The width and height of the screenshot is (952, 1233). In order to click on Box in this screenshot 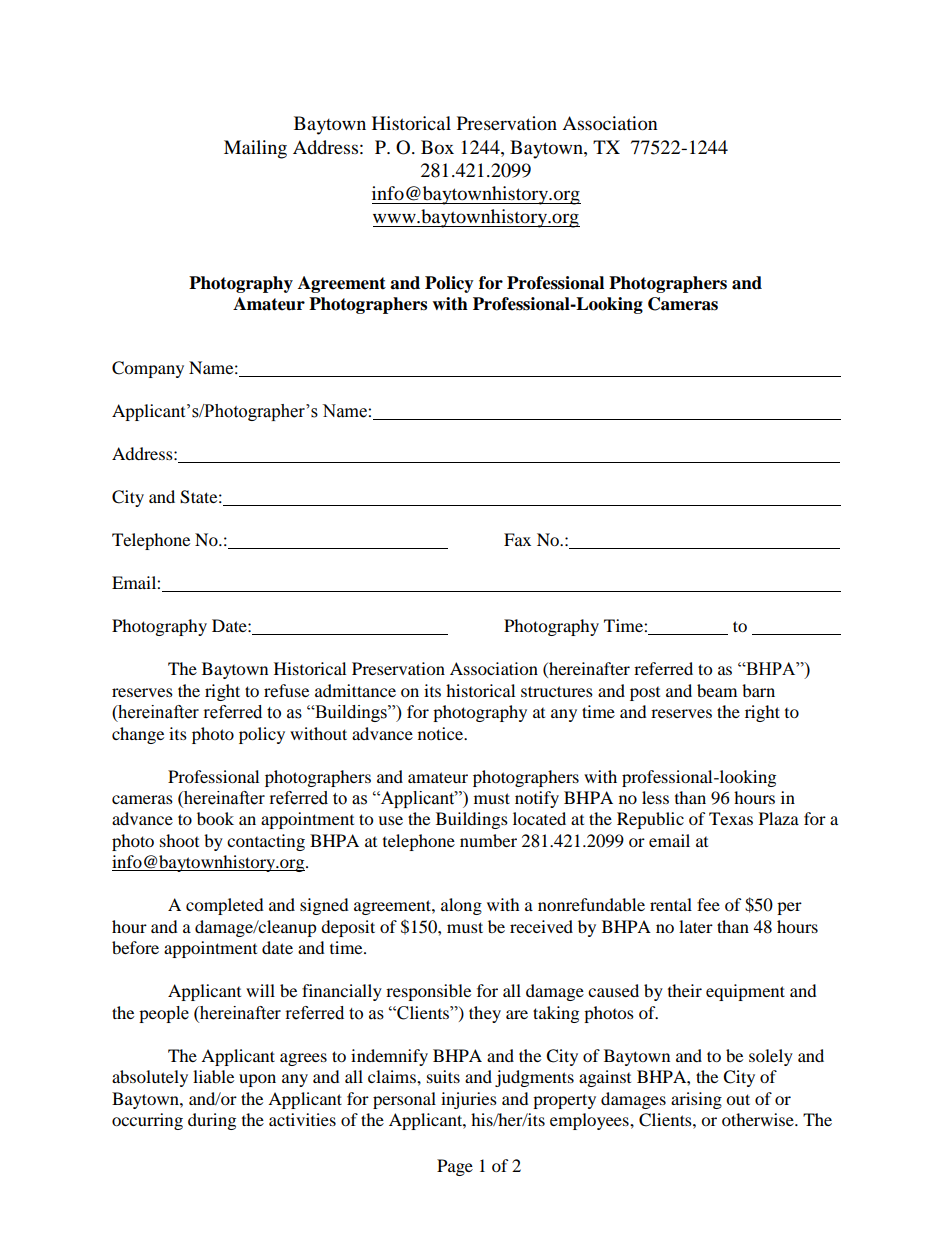, I will do `click(437, 147)`.
